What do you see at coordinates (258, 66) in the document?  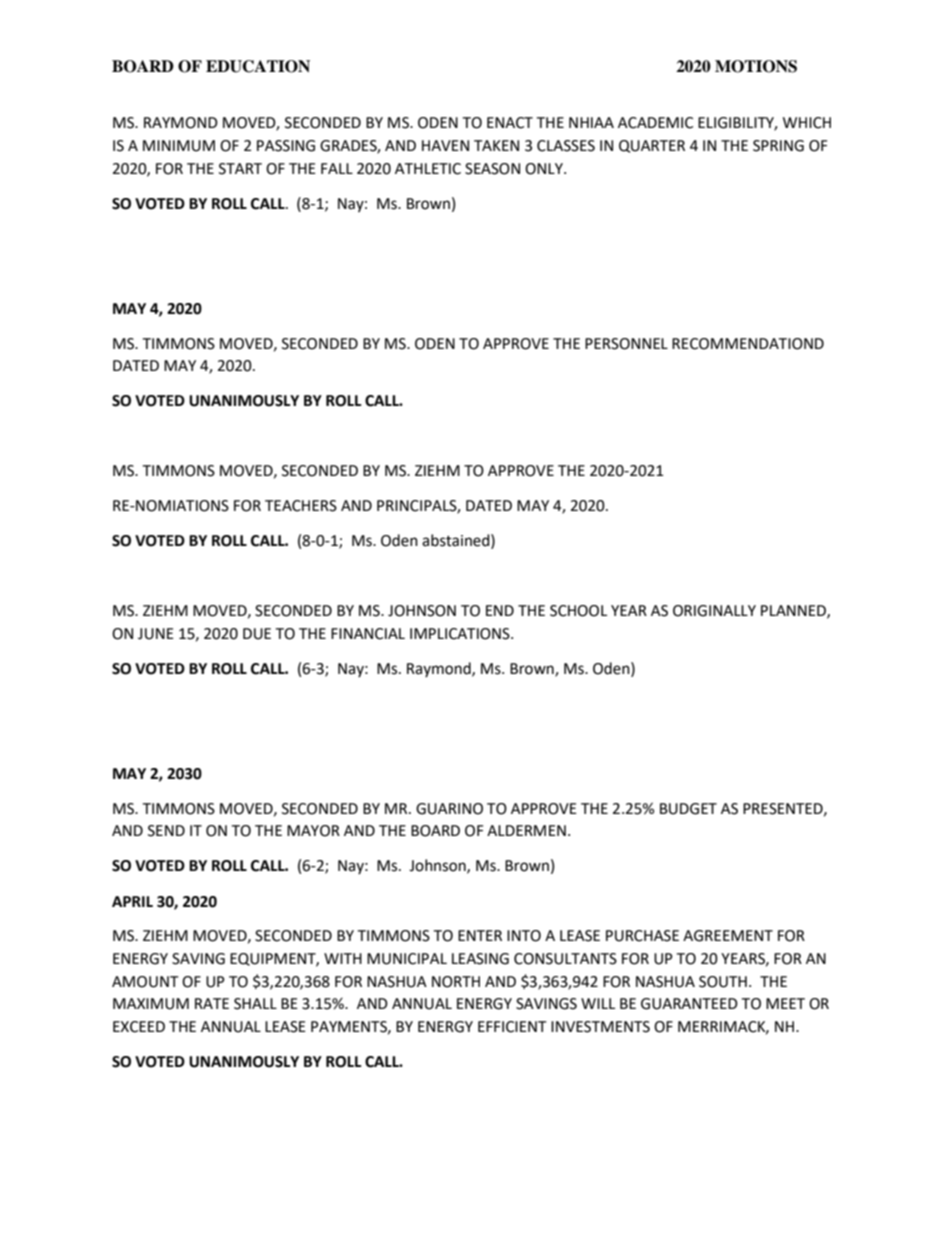 I see `EDUCATION` at bounding box center [258, 66].
